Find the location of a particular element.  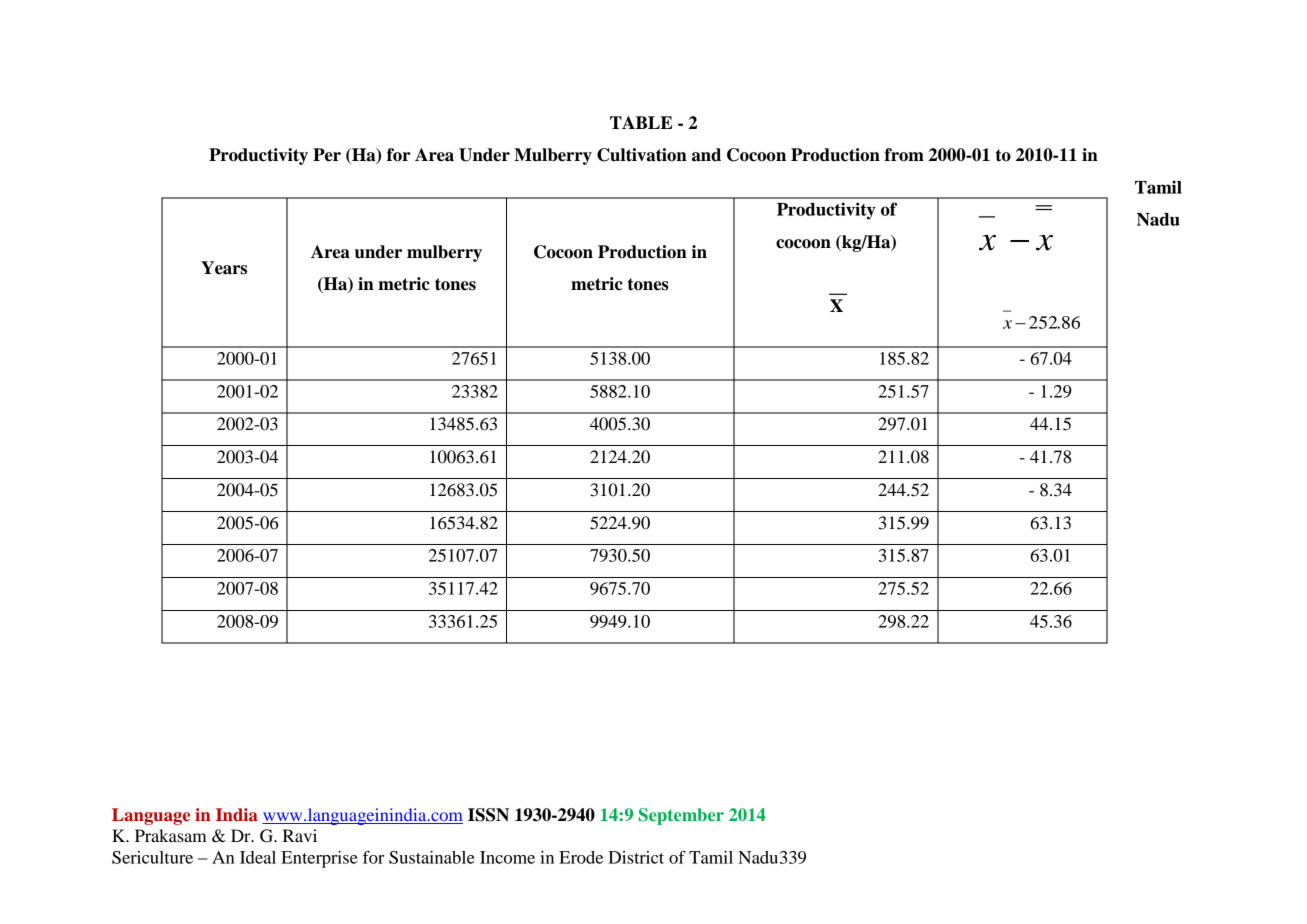

Ravi is located at coordinates (300, 835).
